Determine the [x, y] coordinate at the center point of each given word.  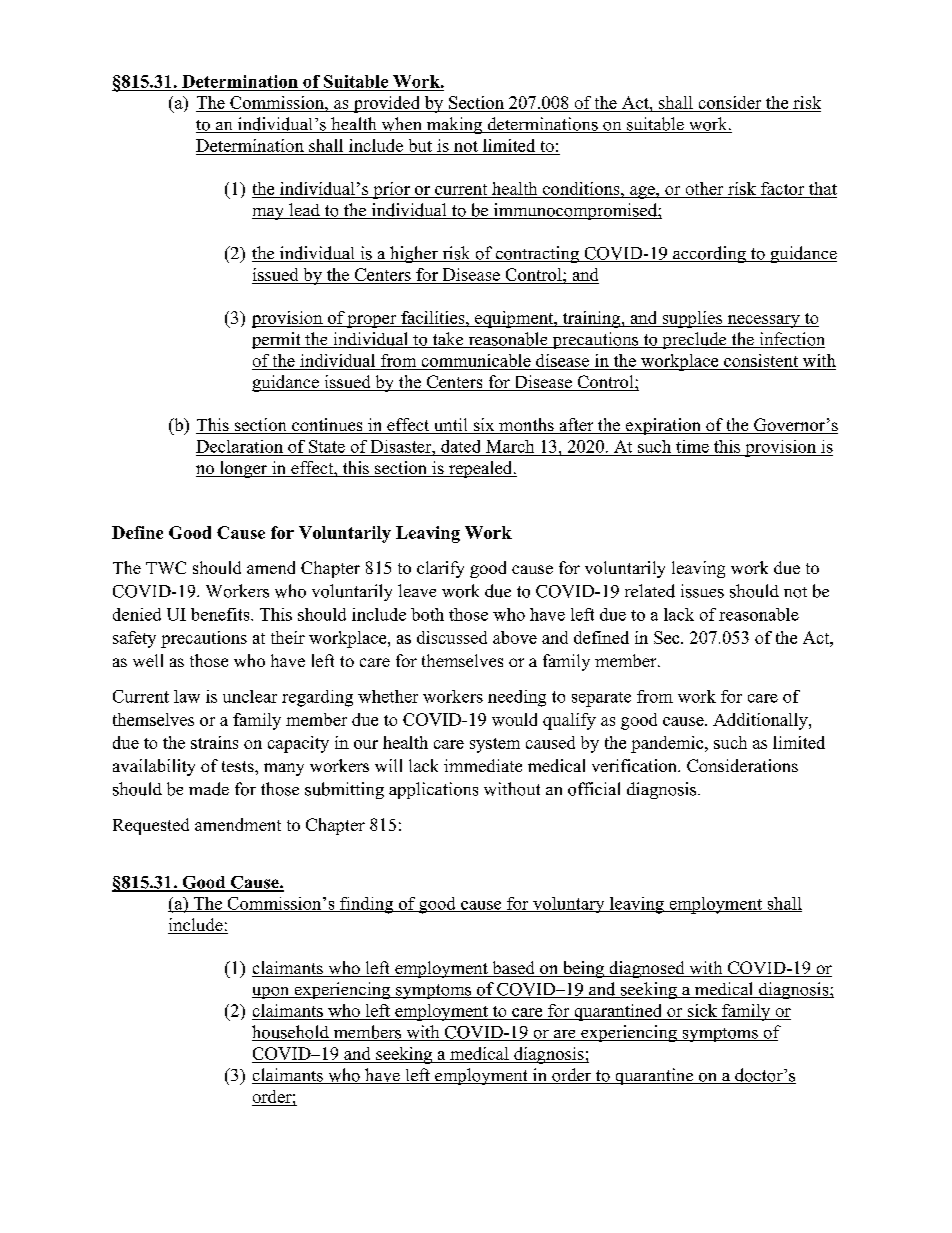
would [514, 719]
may [269, 214]
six [484, 426]
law [187, 696]
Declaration [239, 446]
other [704, 188]
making [454, 125]
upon [272, 993]
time [692, 446]
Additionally [761, 721]
